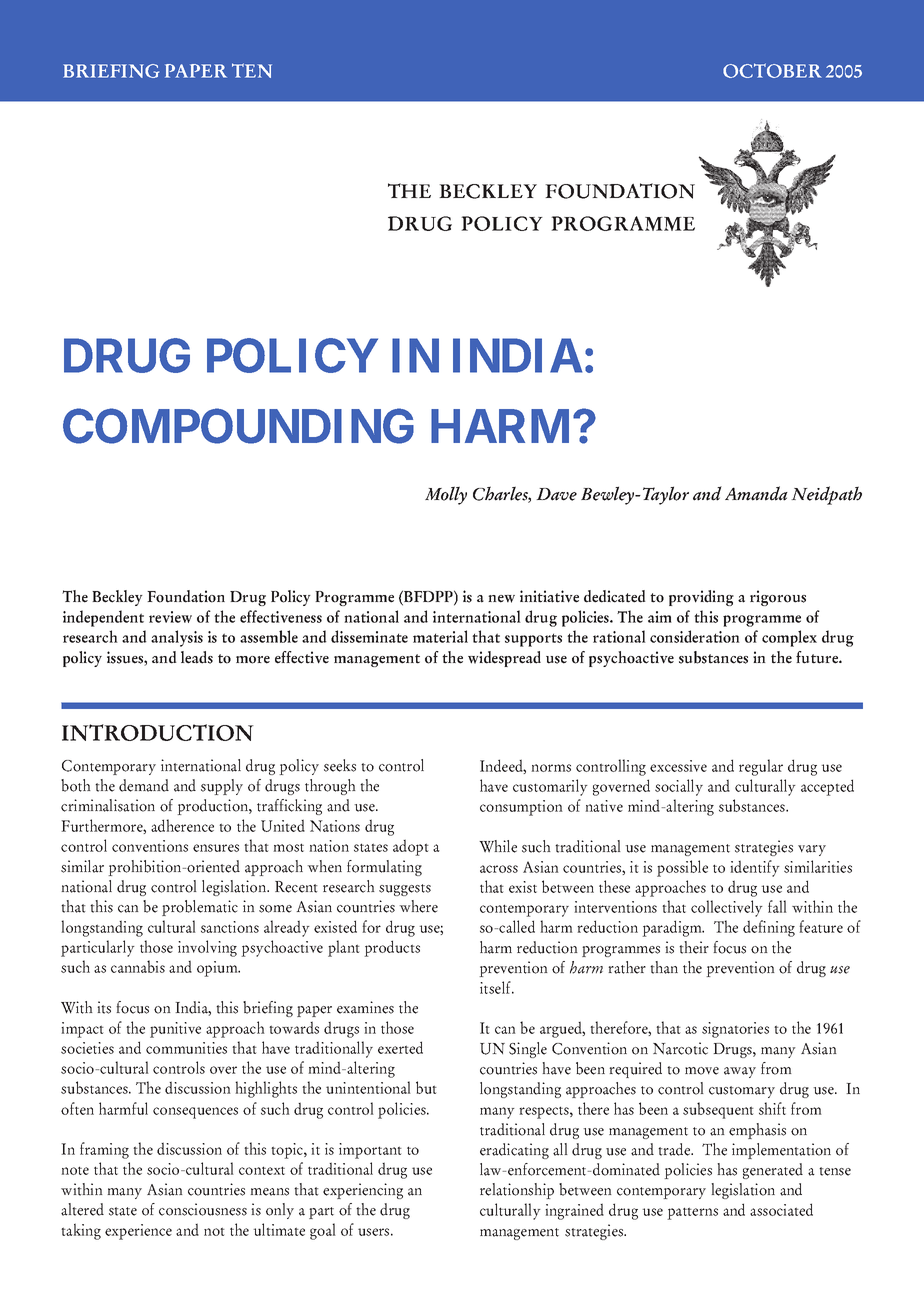 This page has height=1308, width=924. What do you see at coordinates (177, 638) in the page?
I see `analysis` at bounding box center [177, 638].
